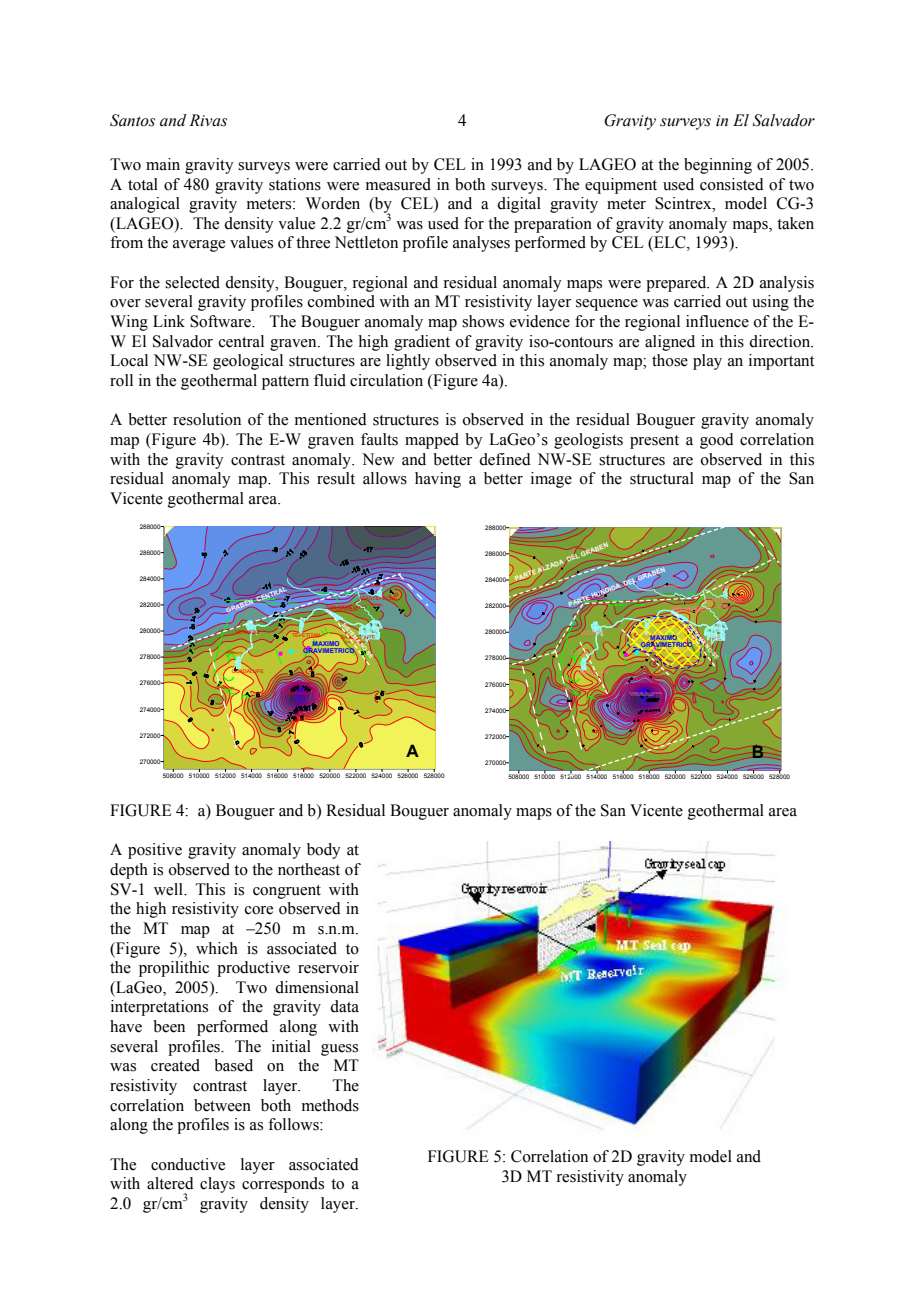 Image resolution: width=924 pixels, height=1308 pixels. I want to click on Rivas, so click(208, 120).
